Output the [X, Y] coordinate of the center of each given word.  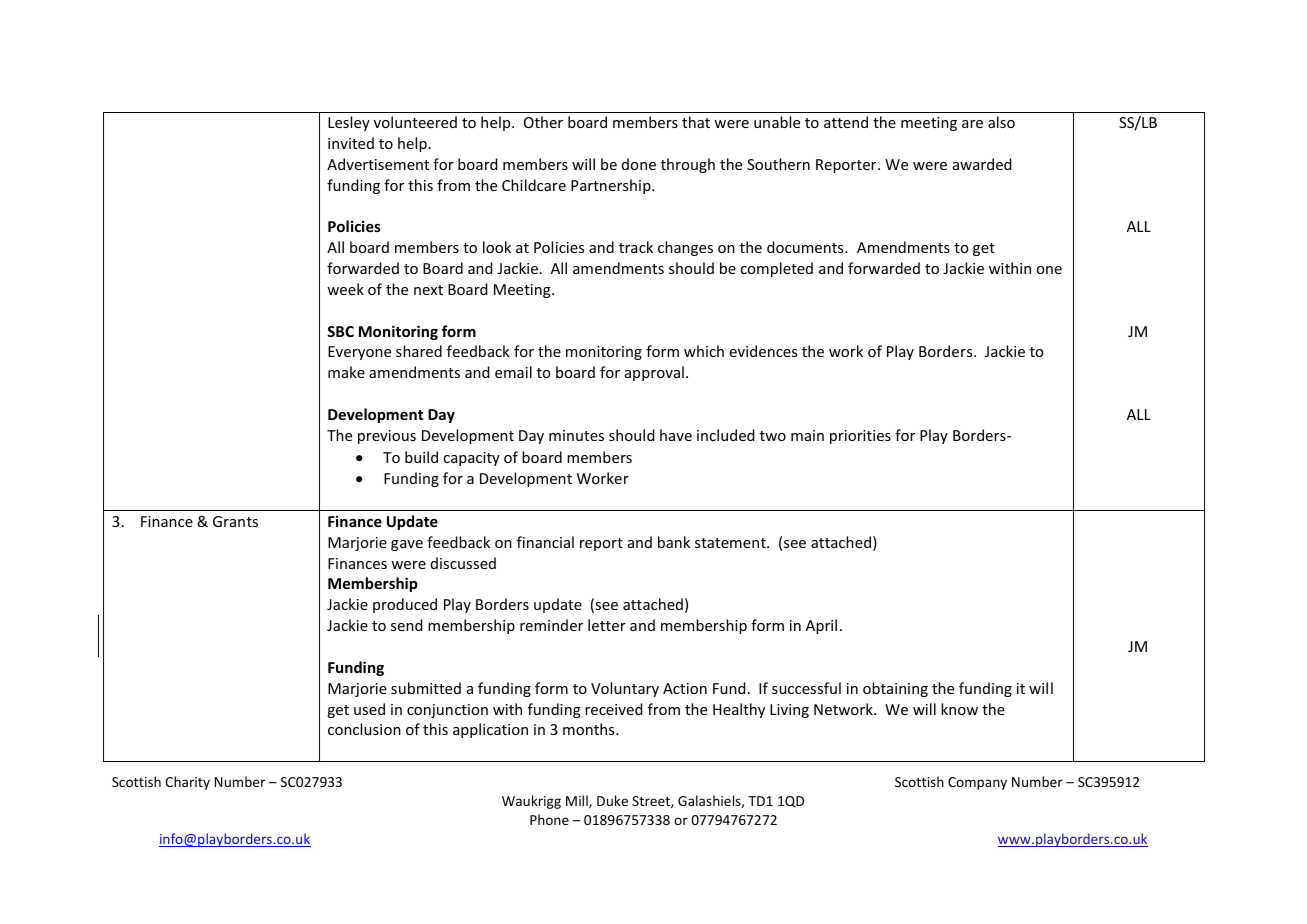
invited [351, 143]
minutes [576, 435]
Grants [235, 521]
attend [846, 122]
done [639, 164]
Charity [187, 783]
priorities [860, 437]
